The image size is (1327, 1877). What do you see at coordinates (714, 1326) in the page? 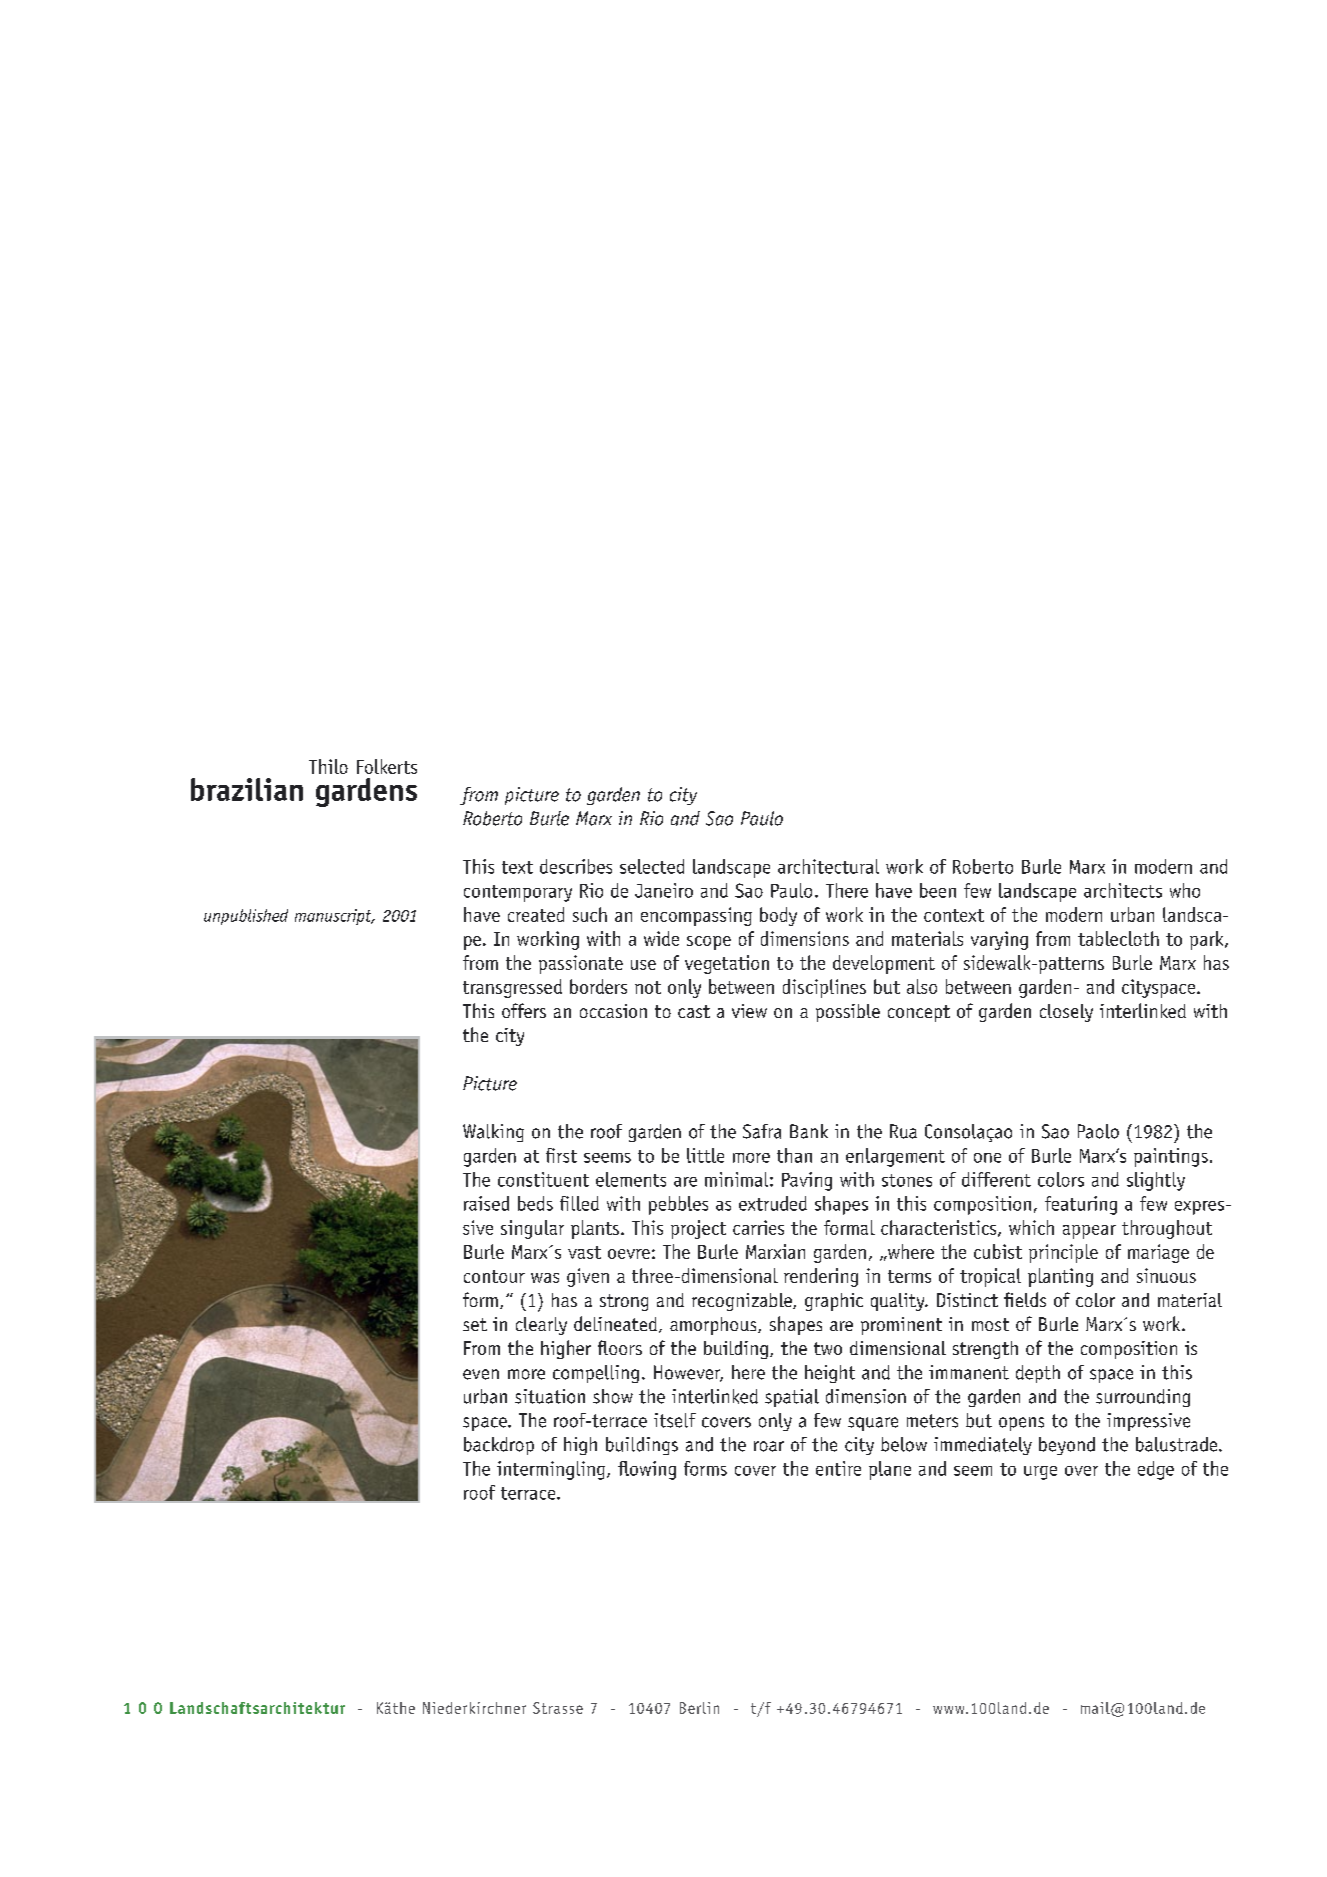
I see `amorphous` at bounding box center [714, 1326].
